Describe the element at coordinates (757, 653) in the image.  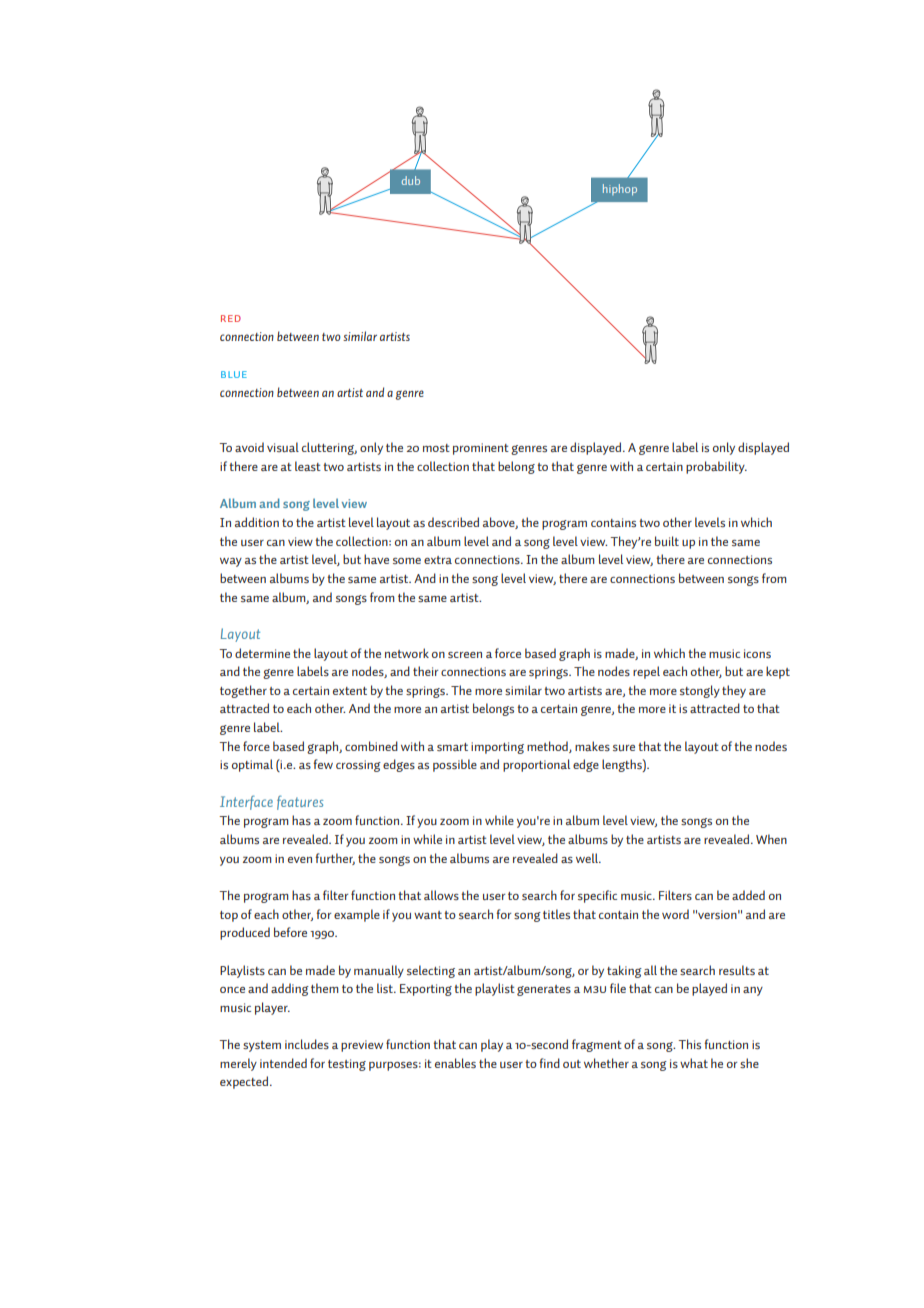
I see `icons` at that location.
